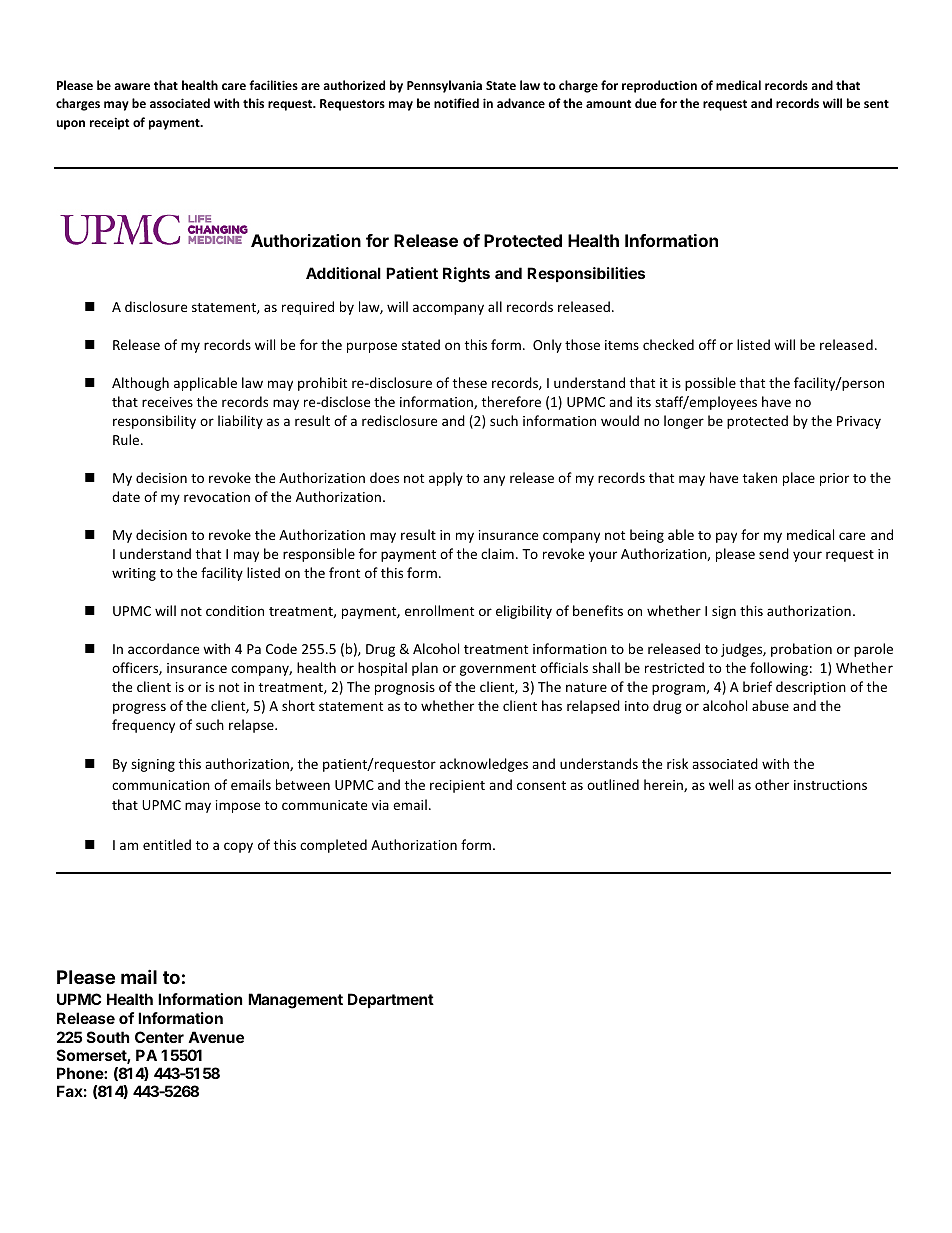 Image resolution: width=952 pixels, height=1233 pixels. What do you see at coordinates (710, 384) in the page?
I see `possible` at bounding box center [710, 384].
